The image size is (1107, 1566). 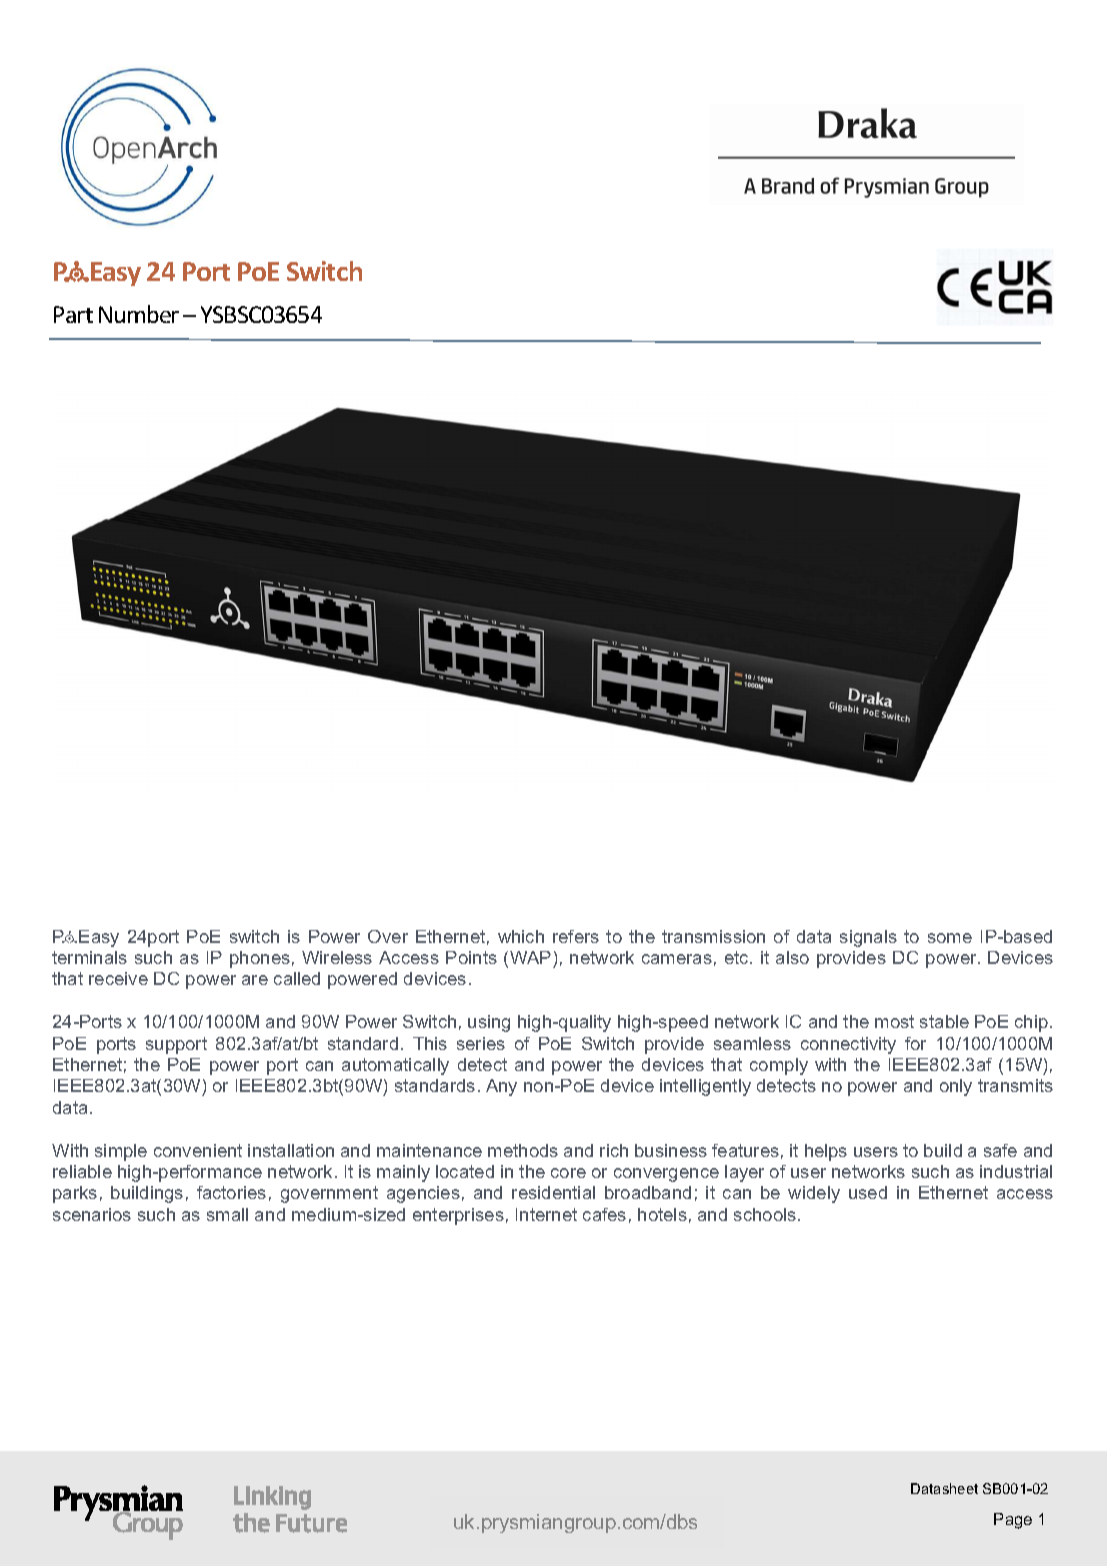 What do you see at coordinates (139, 314) in the screenshot?
I see `Number` at bounding box center [139, 314].
